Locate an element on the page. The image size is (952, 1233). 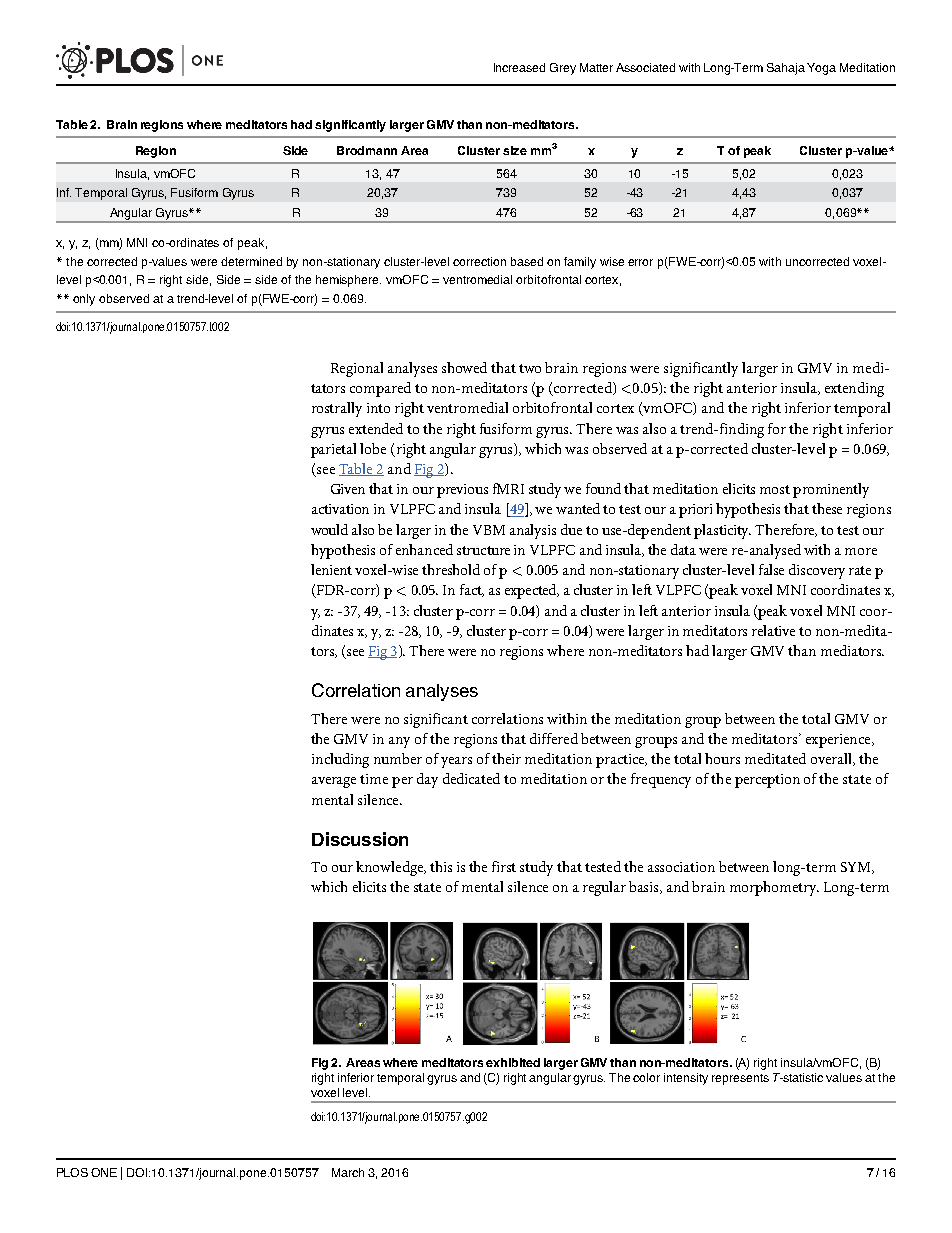
parietal is located at coordinates (333, 450).
